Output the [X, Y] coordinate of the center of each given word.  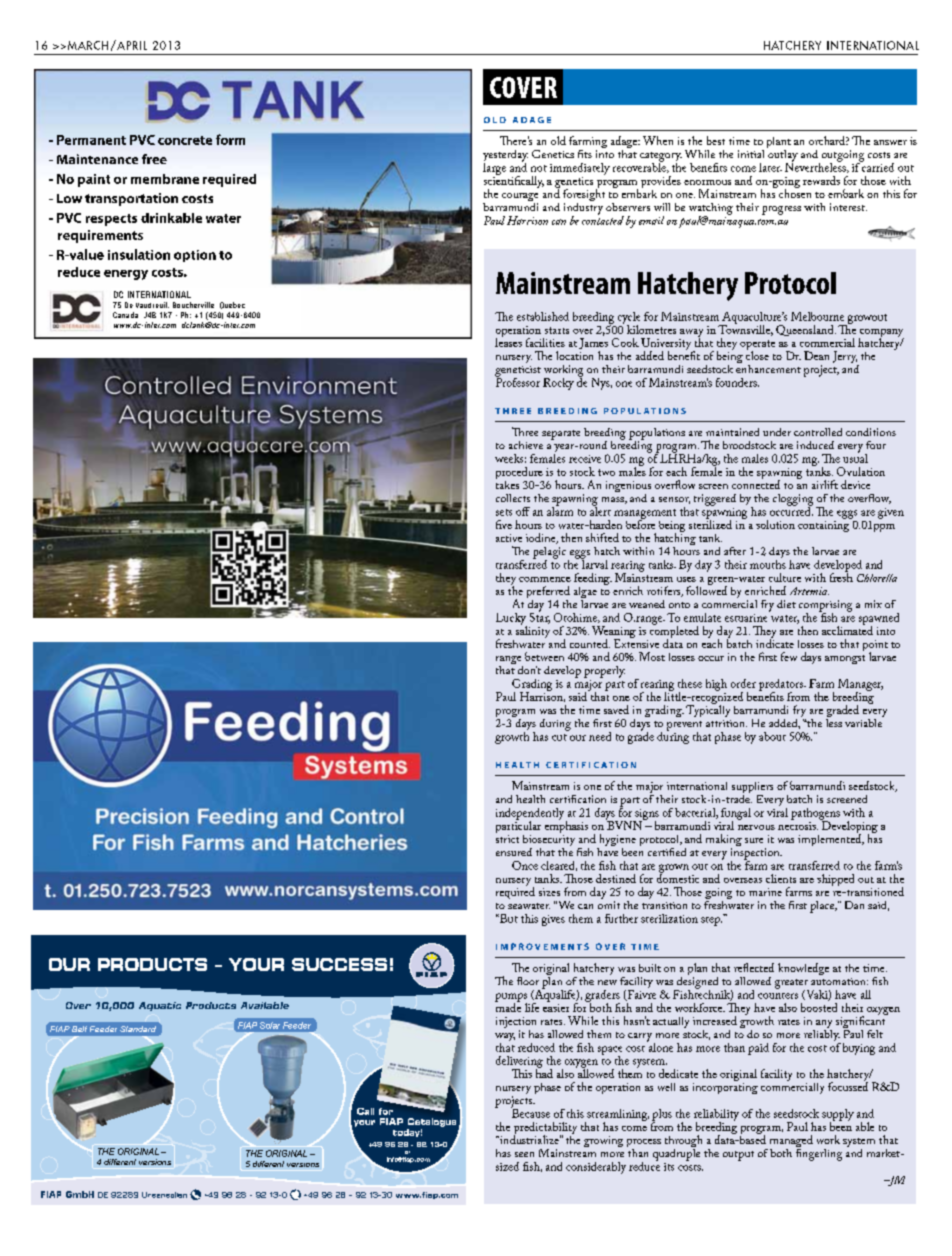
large [494, 167]
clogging [793, 501]
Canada [125, 315]
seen [524, 1154]
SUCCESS [339, 964]
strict [507, 839]
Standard [138, 1029]
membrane [165, 179]
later [770, 167]
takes [507, 483]
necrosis [798, 826]
